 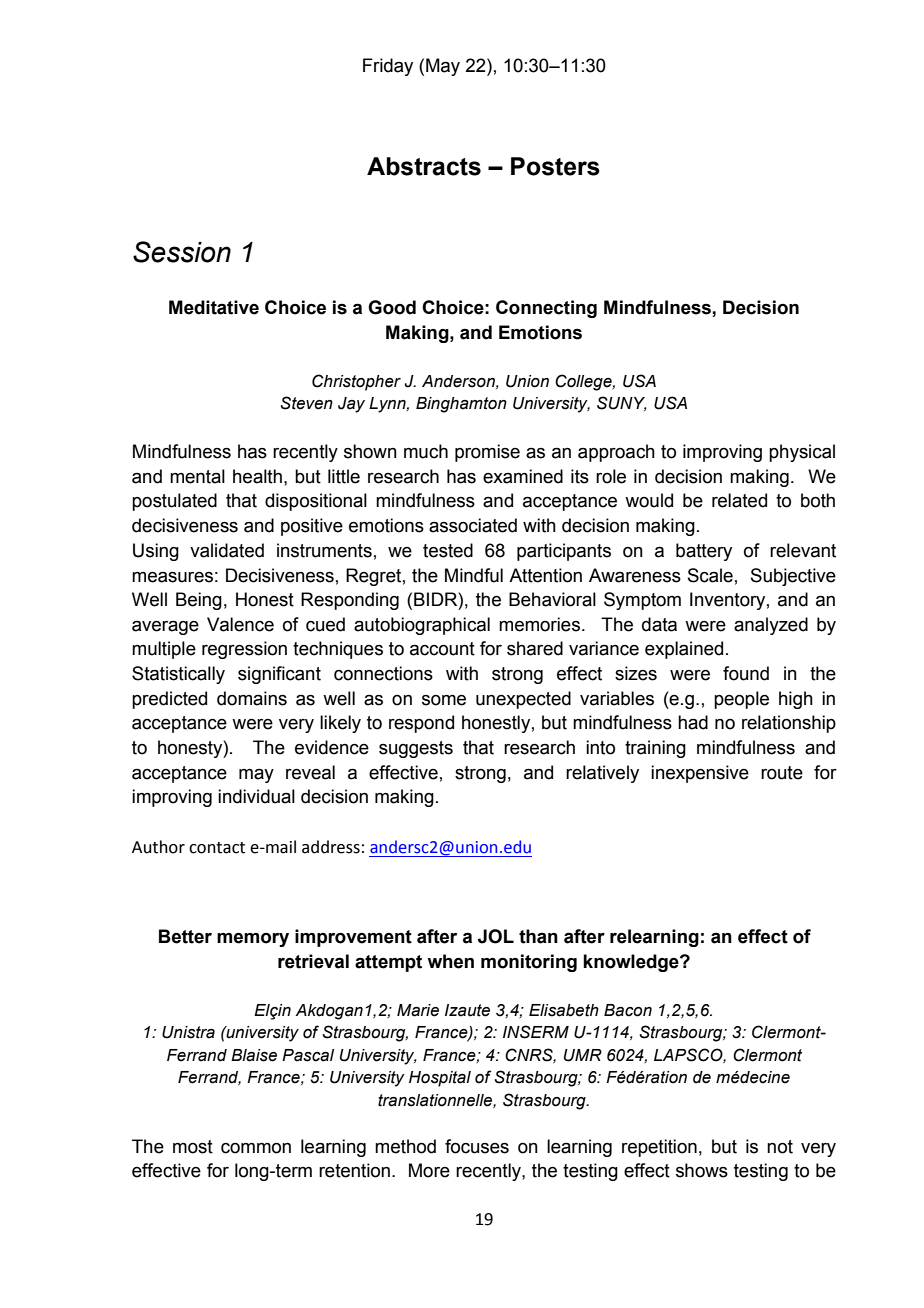 I want to click on Abstracts, so click(x=424, y=166).
